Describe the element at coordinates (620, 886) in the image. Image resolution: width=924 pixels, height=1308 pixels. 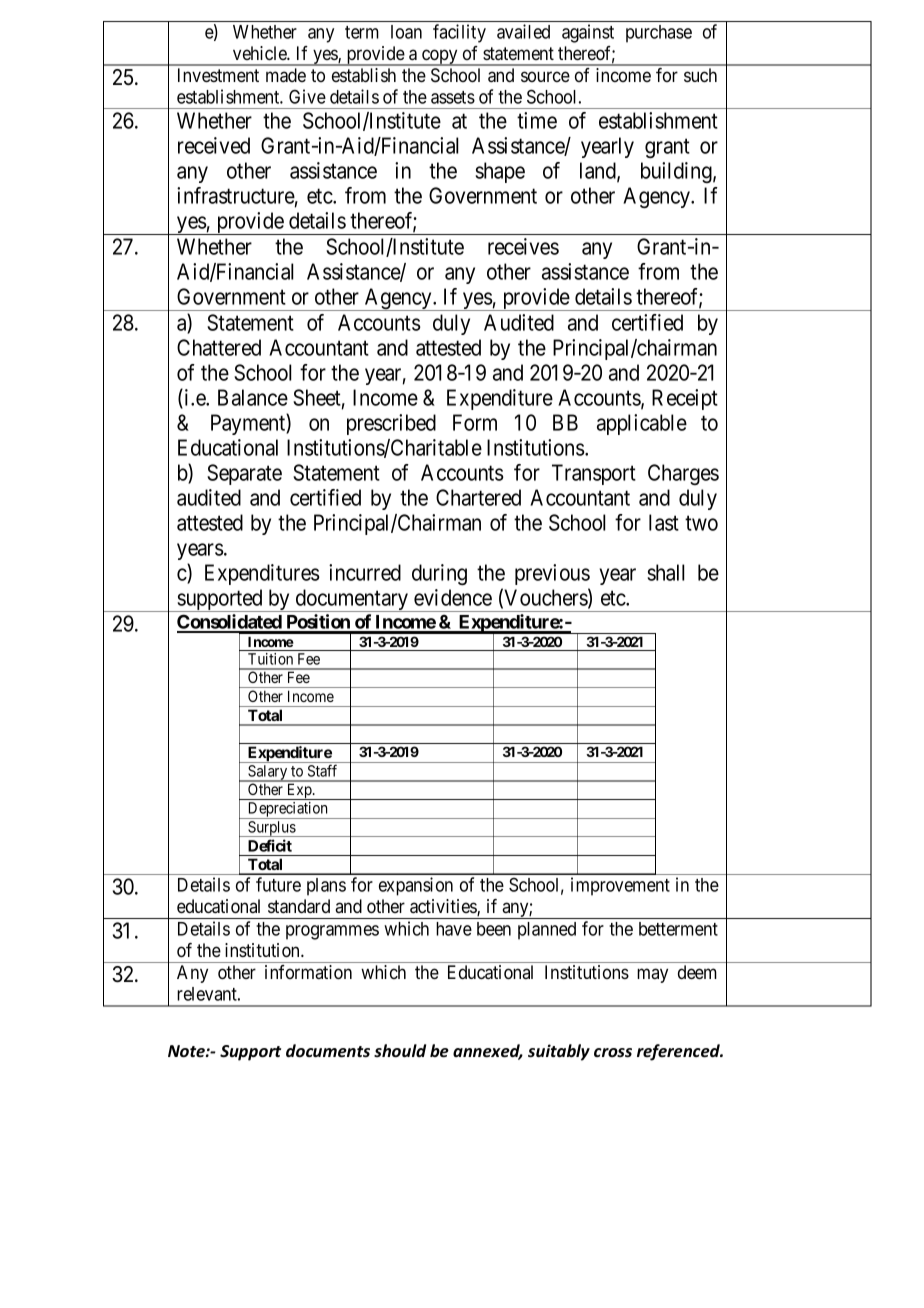
I see `improvement` at that location.
